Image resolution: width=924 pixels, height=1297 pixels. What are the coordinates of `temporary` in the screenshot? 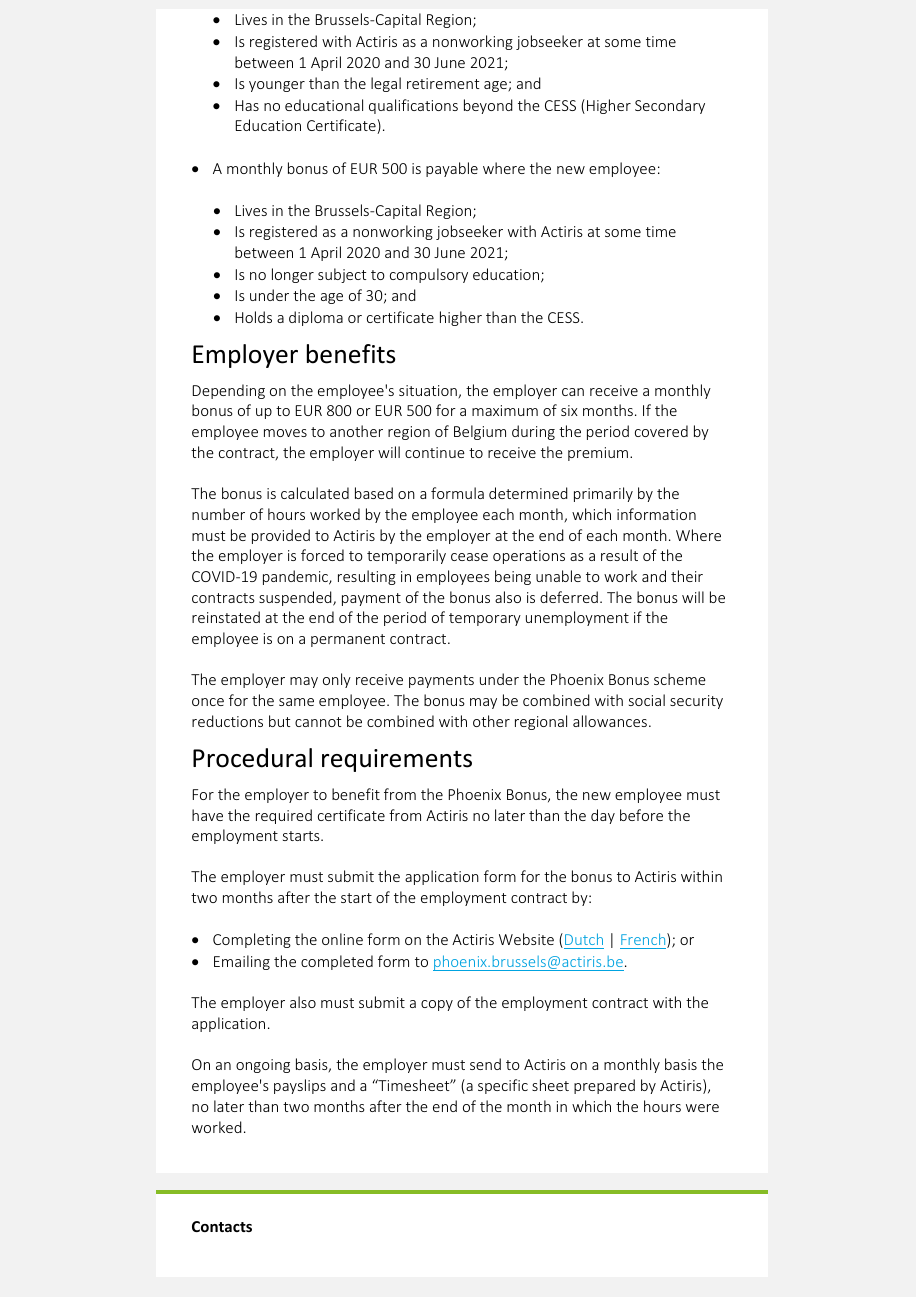 It's located at (485, 619).
